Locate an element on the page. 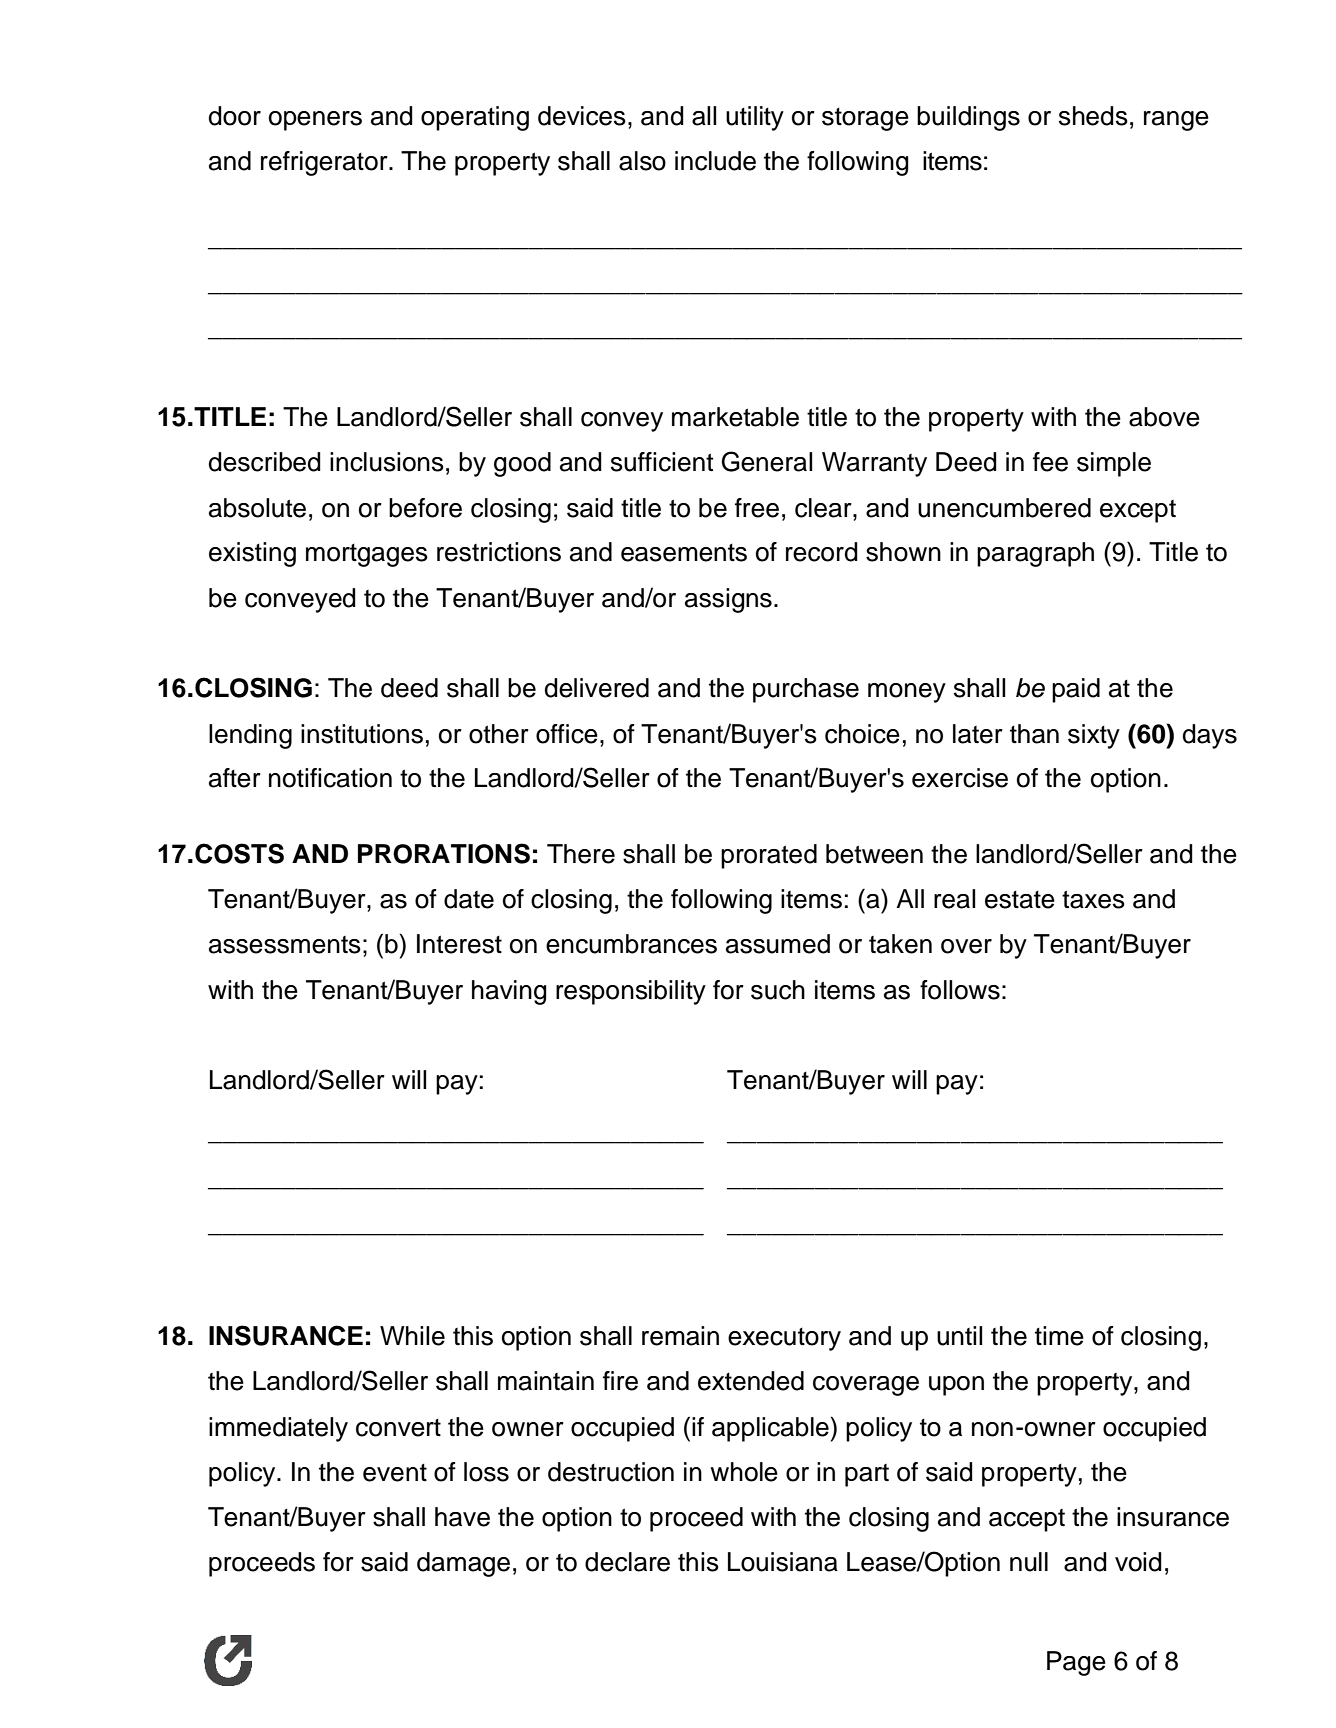 The width and height of the document is (1336, 1728). such is located at coordinates (778, 990).
